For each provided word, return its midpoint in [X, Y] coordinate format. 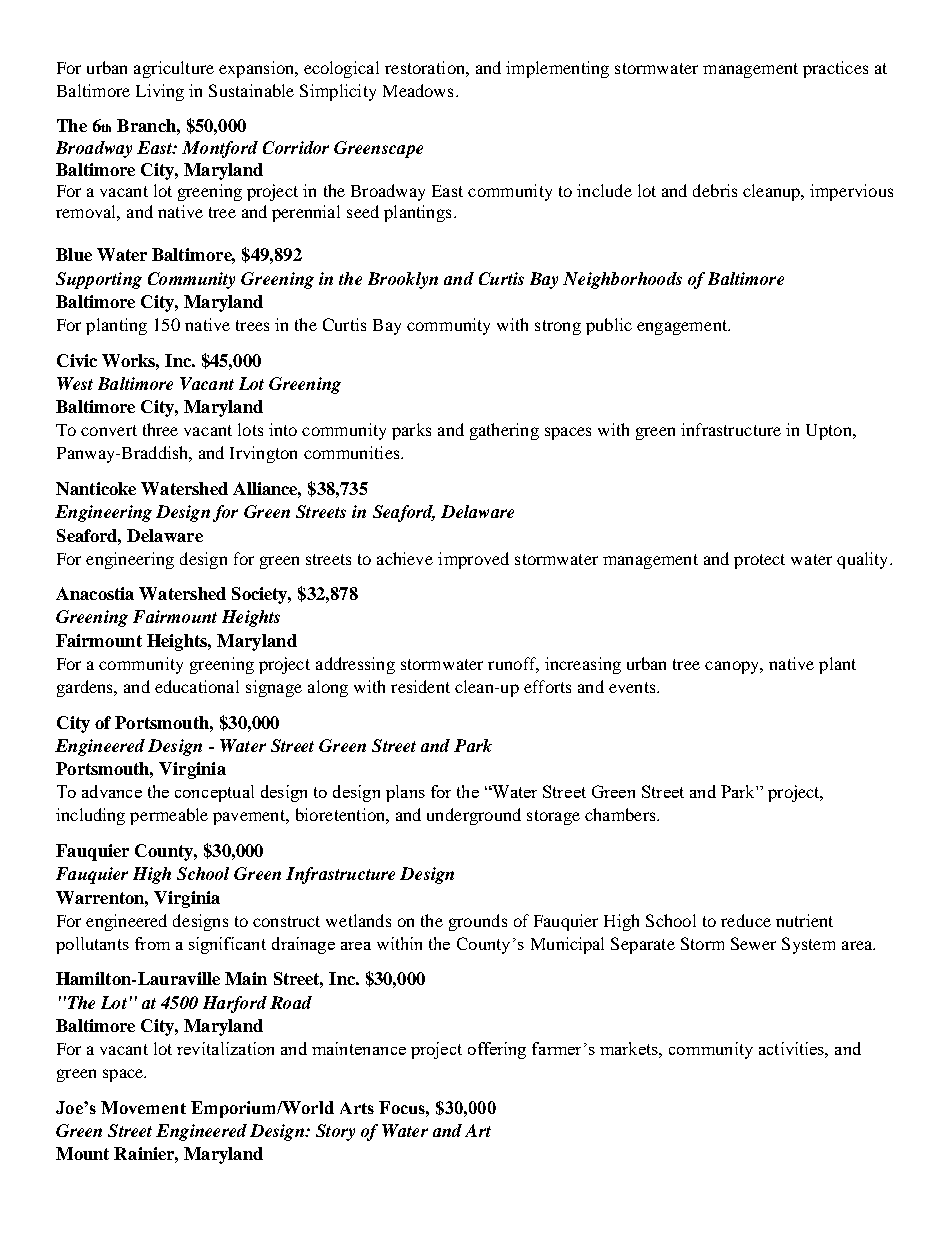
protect [759, 561]
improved [473, 560]
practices [835, 69]
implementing [557, 69]
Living [160, 92]
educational [197, 686]
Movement [143, 1107]
